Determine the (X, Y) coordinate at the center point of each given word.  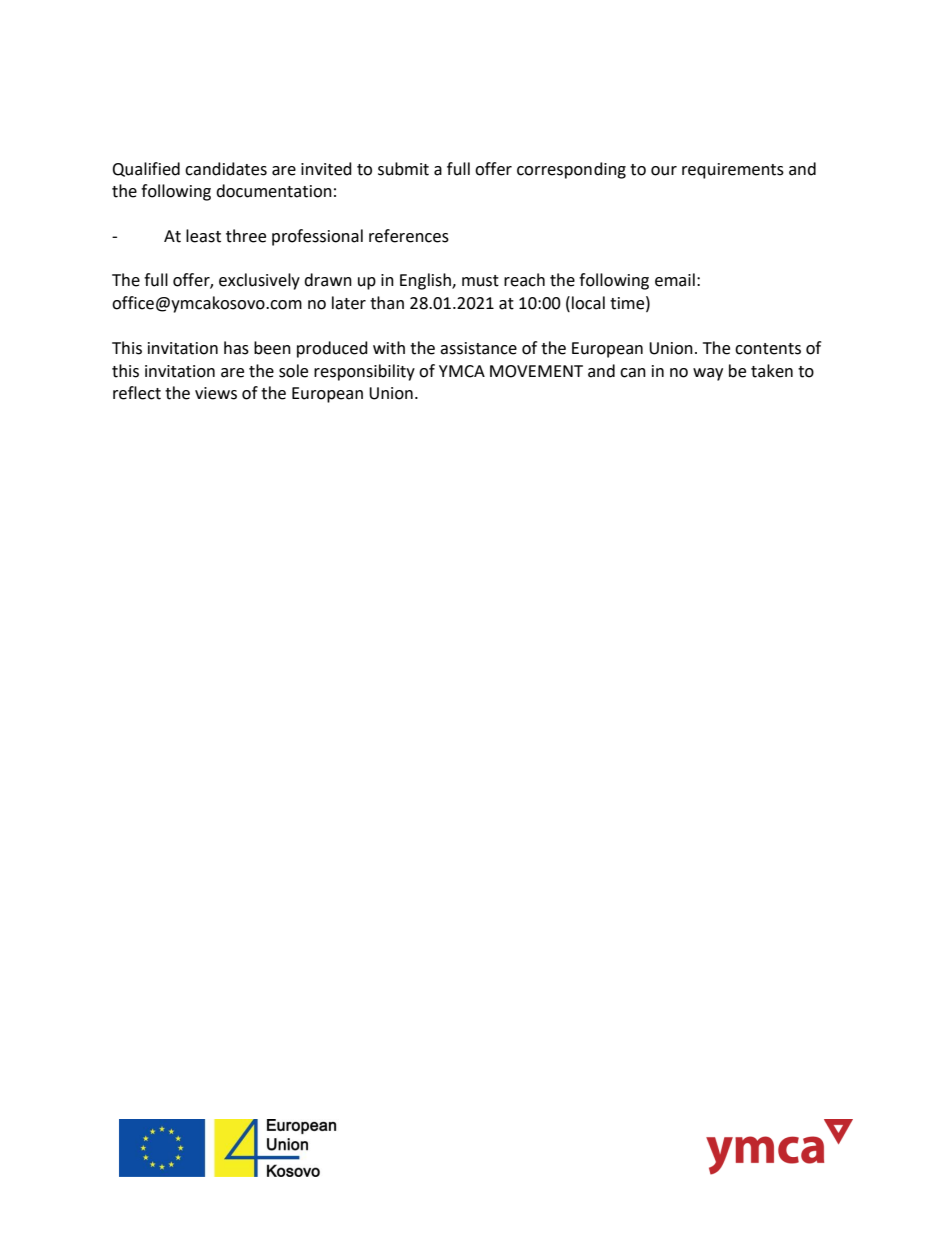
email (675, 280)
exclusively (259, 281)
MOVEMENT (536, 371)
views (216, 393)
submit (403, 169)
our (664, 171)
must (480, 281)
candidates (226, 169)
